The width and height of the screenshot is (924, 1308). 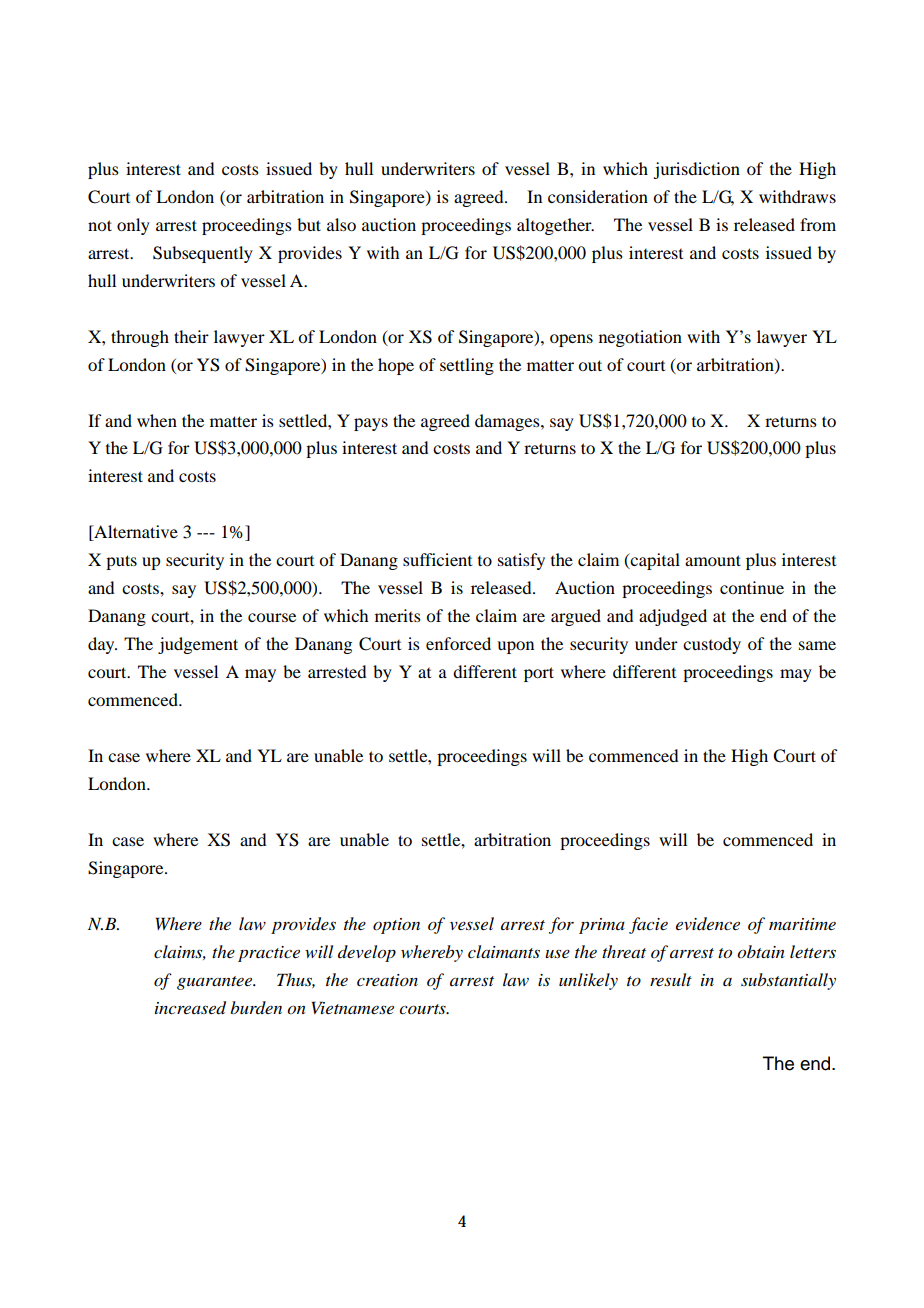 What do you see at coordinates (752, 587) in the screenshot?
I see `continue` at bounding box center [752, 587].
